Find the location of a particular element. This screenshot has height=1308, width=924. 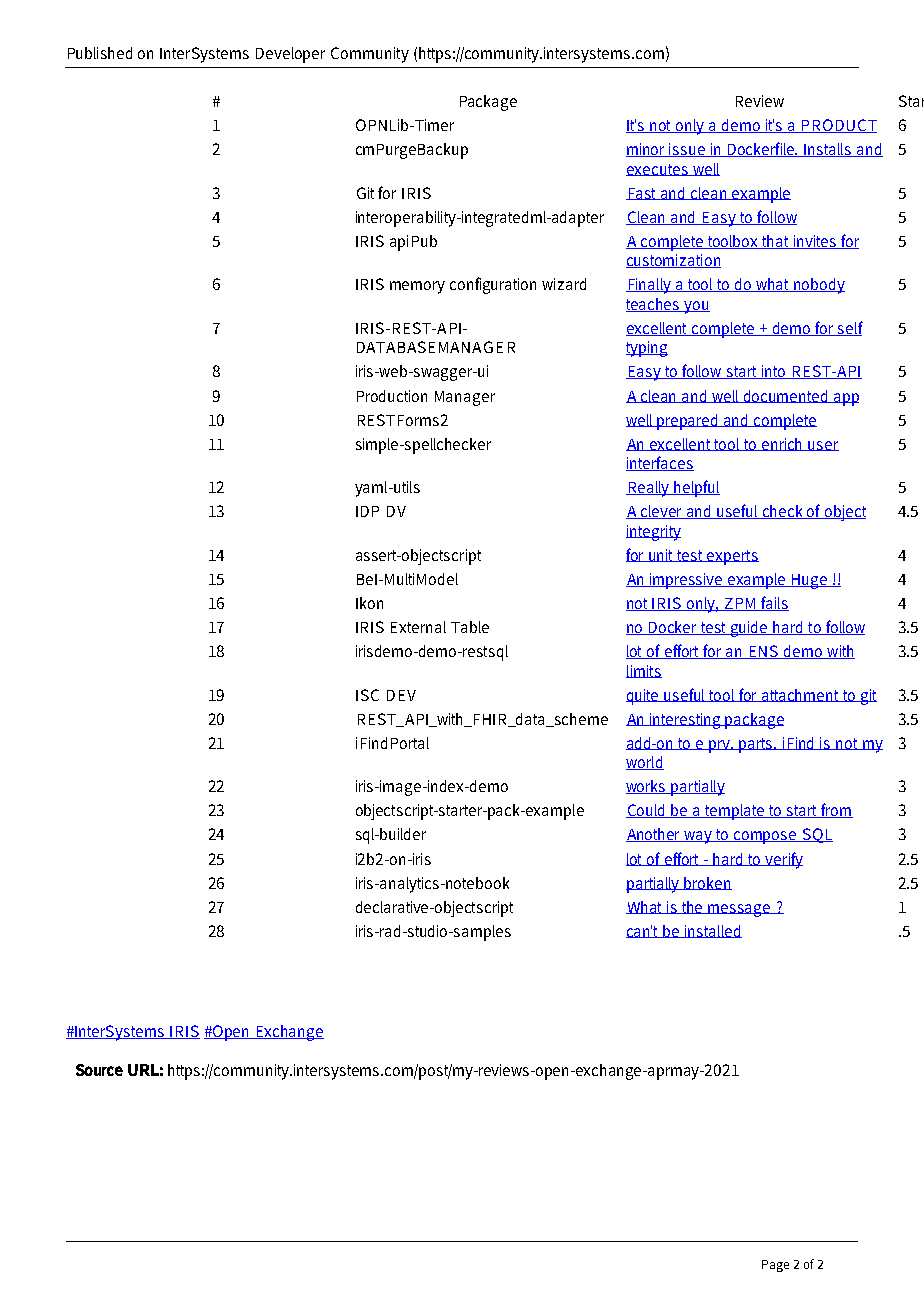

Source is located at coordinates (99, 1070).
